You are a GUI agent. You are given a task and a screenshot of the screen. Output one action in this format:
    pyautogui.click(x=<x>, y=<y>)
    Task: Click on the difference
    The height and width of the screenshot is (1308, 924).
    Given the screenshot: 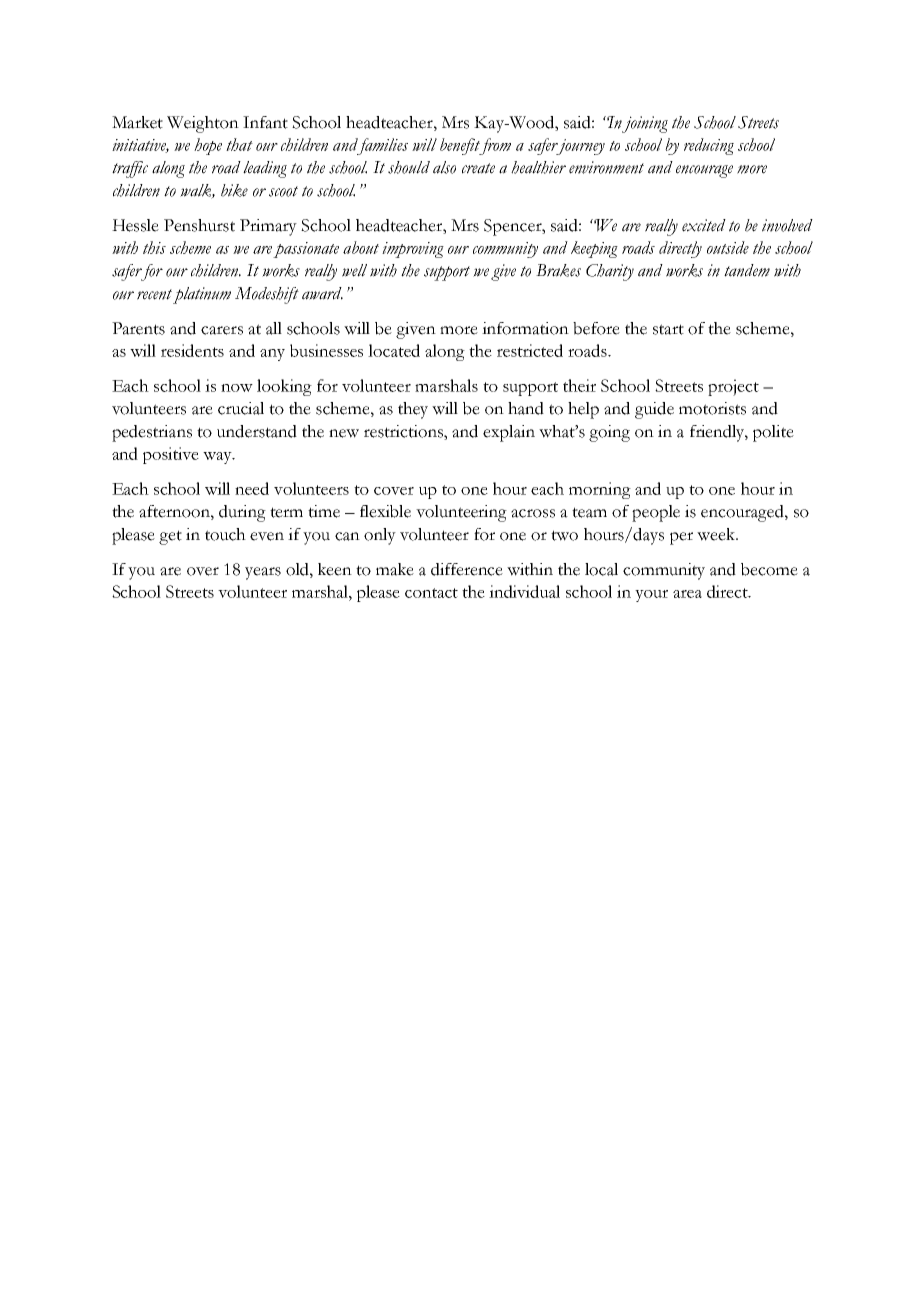 What is the action you would take?
    pyautogui.click(x=467, y=569)
